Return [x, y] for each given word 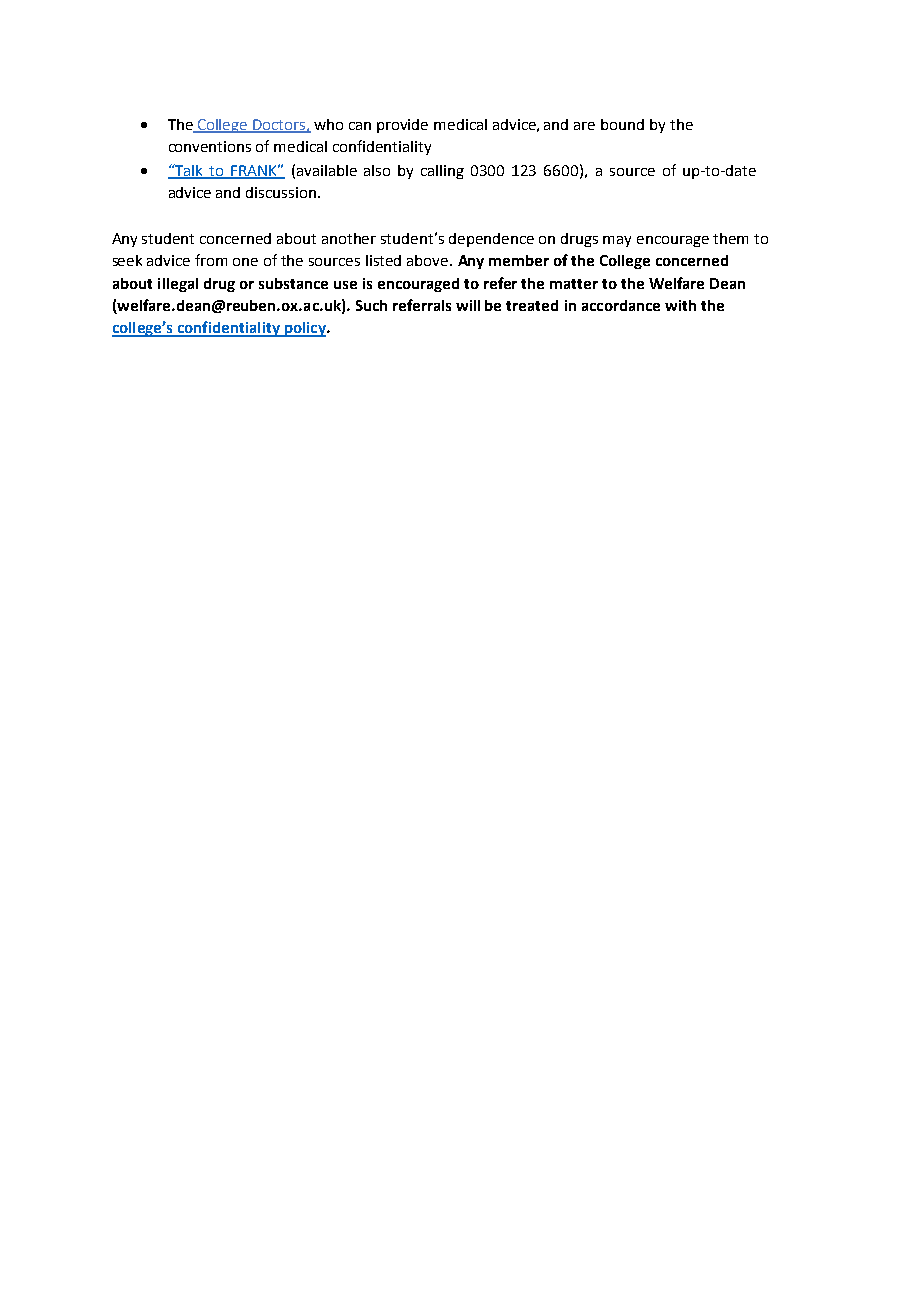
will [468, 305]
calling [442, 172]
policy [305, 329]
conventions [210, 146]
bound [622, 124]
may [617, 241]
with [680, 305]
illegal [178, 285]
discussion [282, 192]
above [429, 260]
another [349, 238]
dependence [491, 240]
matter [574, 284]
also [377, 170]
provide [402, 126]
